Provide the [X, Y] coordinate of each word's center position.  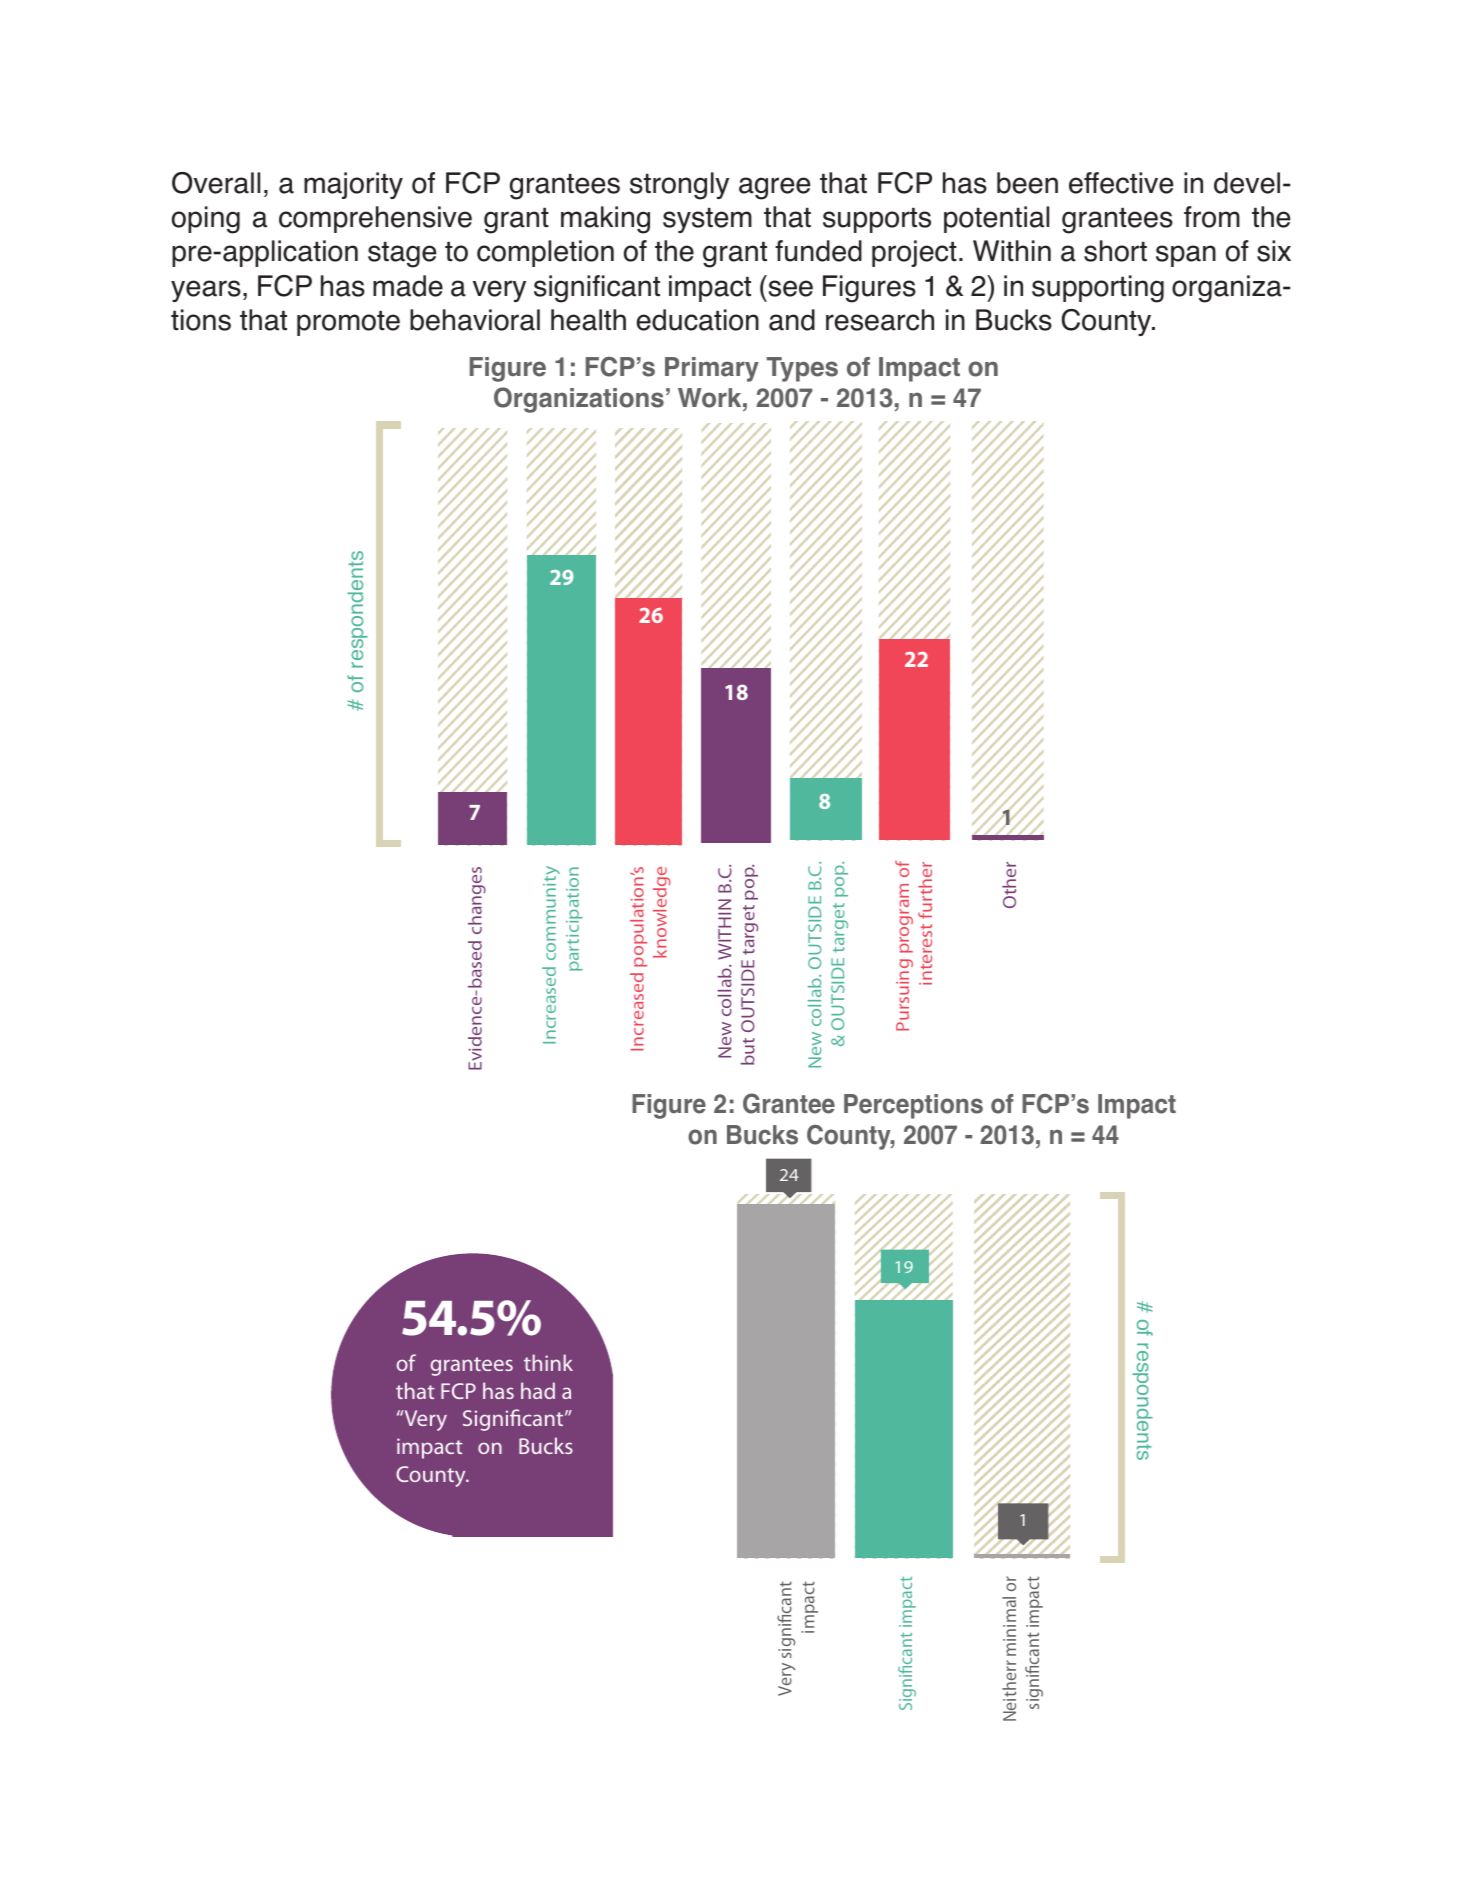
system [707, 220]
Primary [712, 369]
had [538, 1390]
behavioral [475, 320]
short [1115, 251]
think [548, 1362]
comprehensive [375, 219]
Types [802, 369]
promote [348, 323]
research [880, 320]
